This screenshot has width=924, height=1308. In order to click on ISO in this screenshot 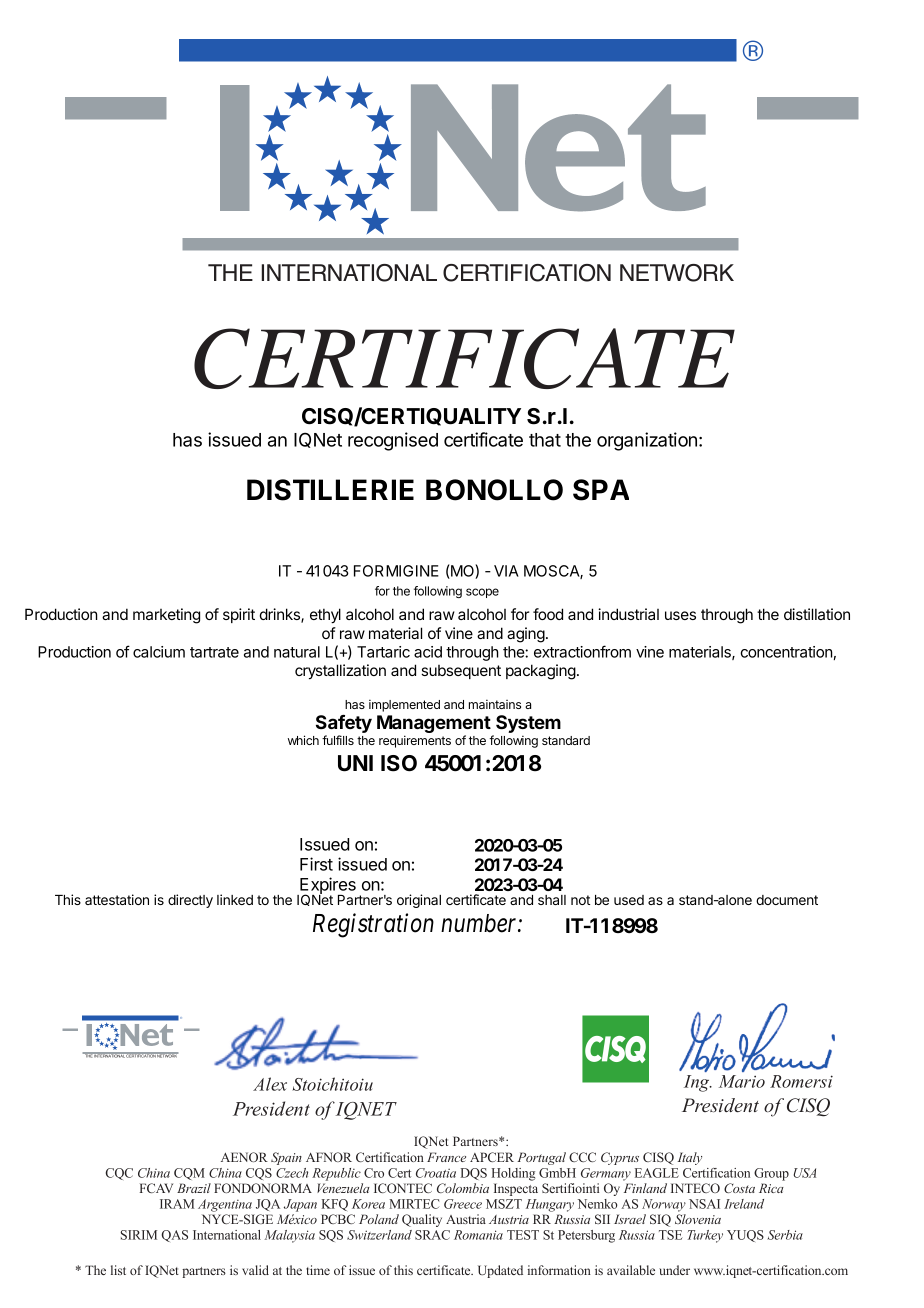, I will do `click(399, 763)`.
